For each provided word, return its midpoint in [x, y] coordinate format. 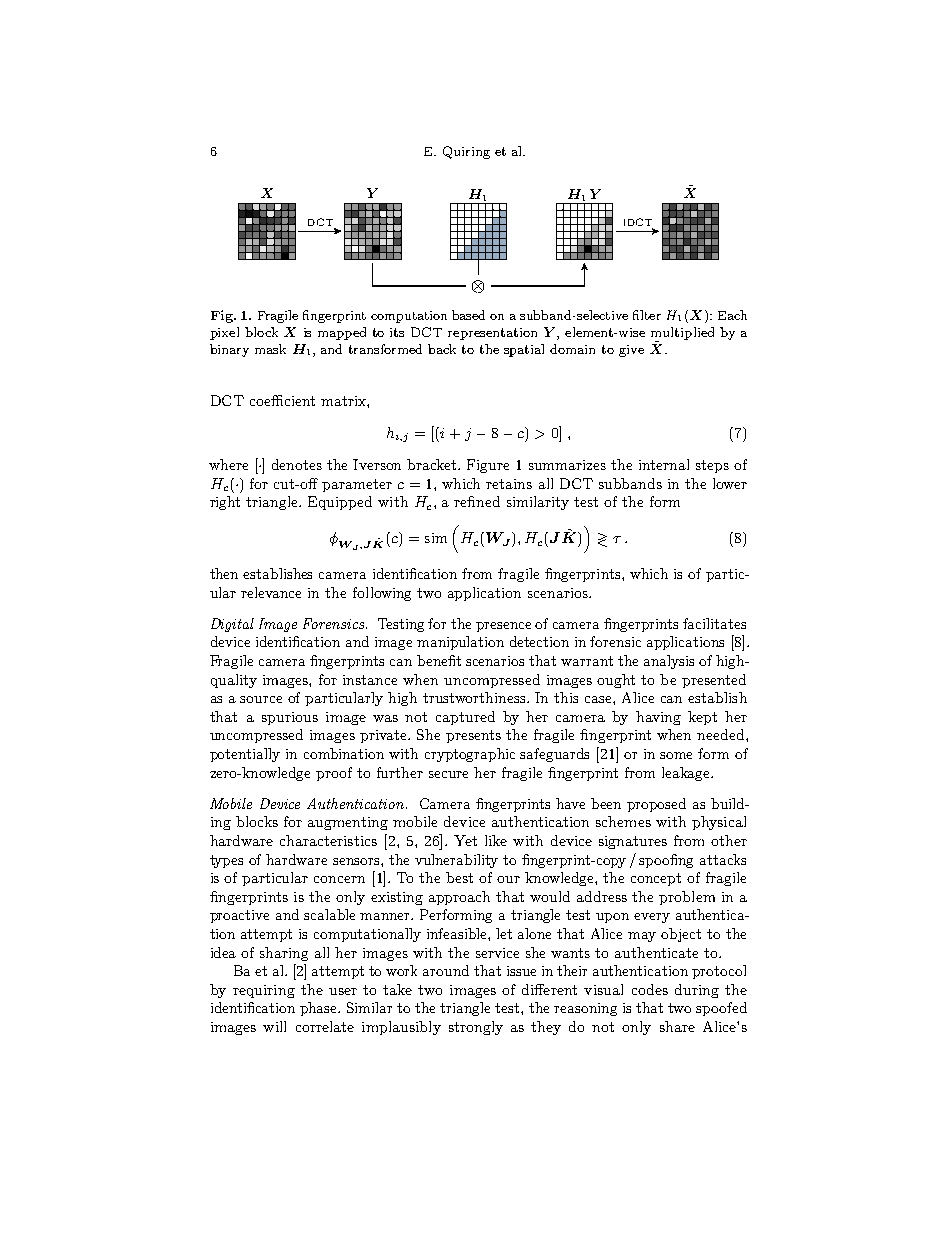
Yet [465, 840]
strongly [476, 1028]
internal [664, 464]
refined [477, 501]
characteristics [328, 840]
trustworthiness [475, 697]
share [677, 1026]
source [261, 699]
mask [270, 349]
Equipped [340, 503]
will [274, 1026]
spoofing [666, 861]
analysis [669, 662]
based [468, 315]
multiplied [682, 334]
